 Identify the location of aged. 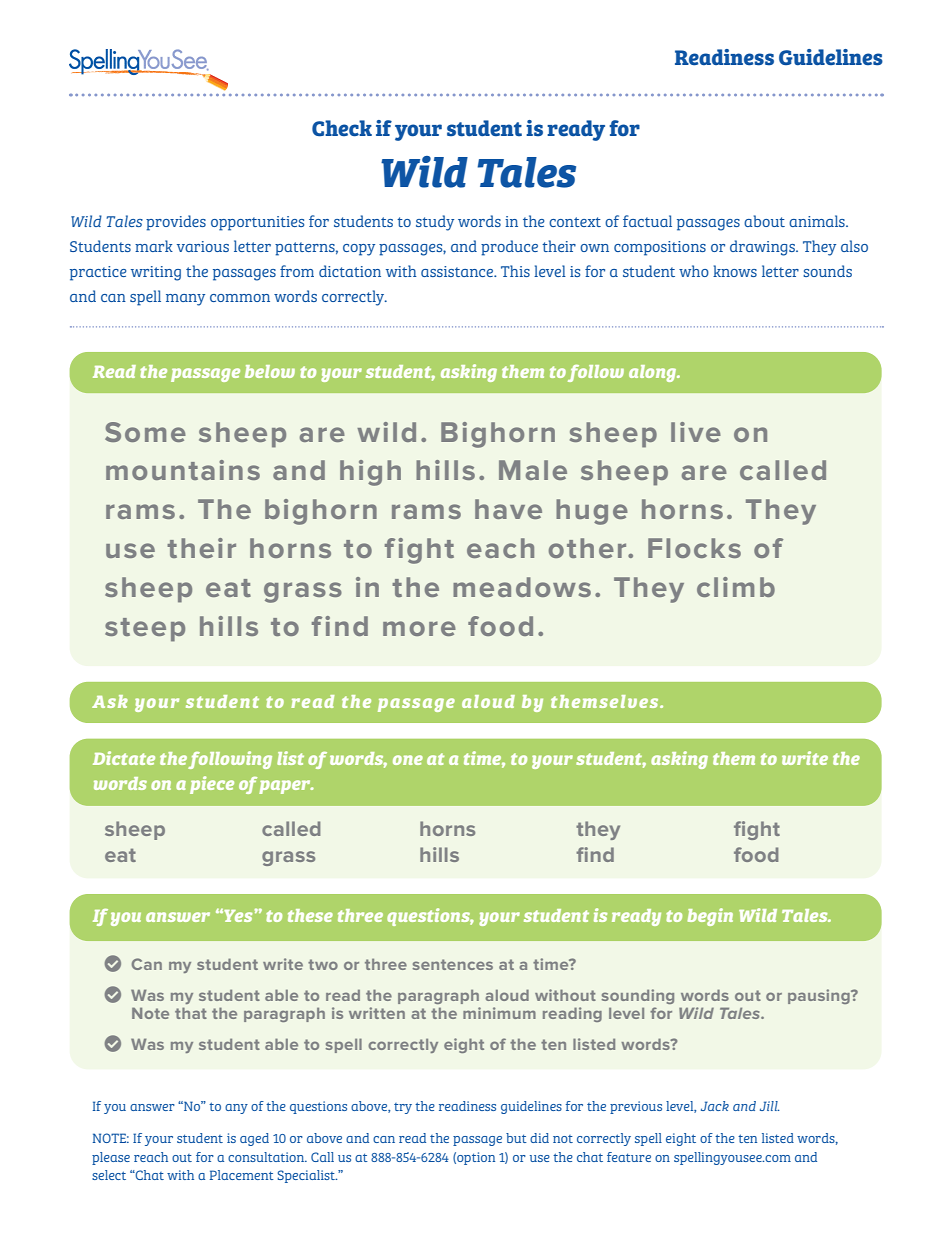
(254, 1139).
